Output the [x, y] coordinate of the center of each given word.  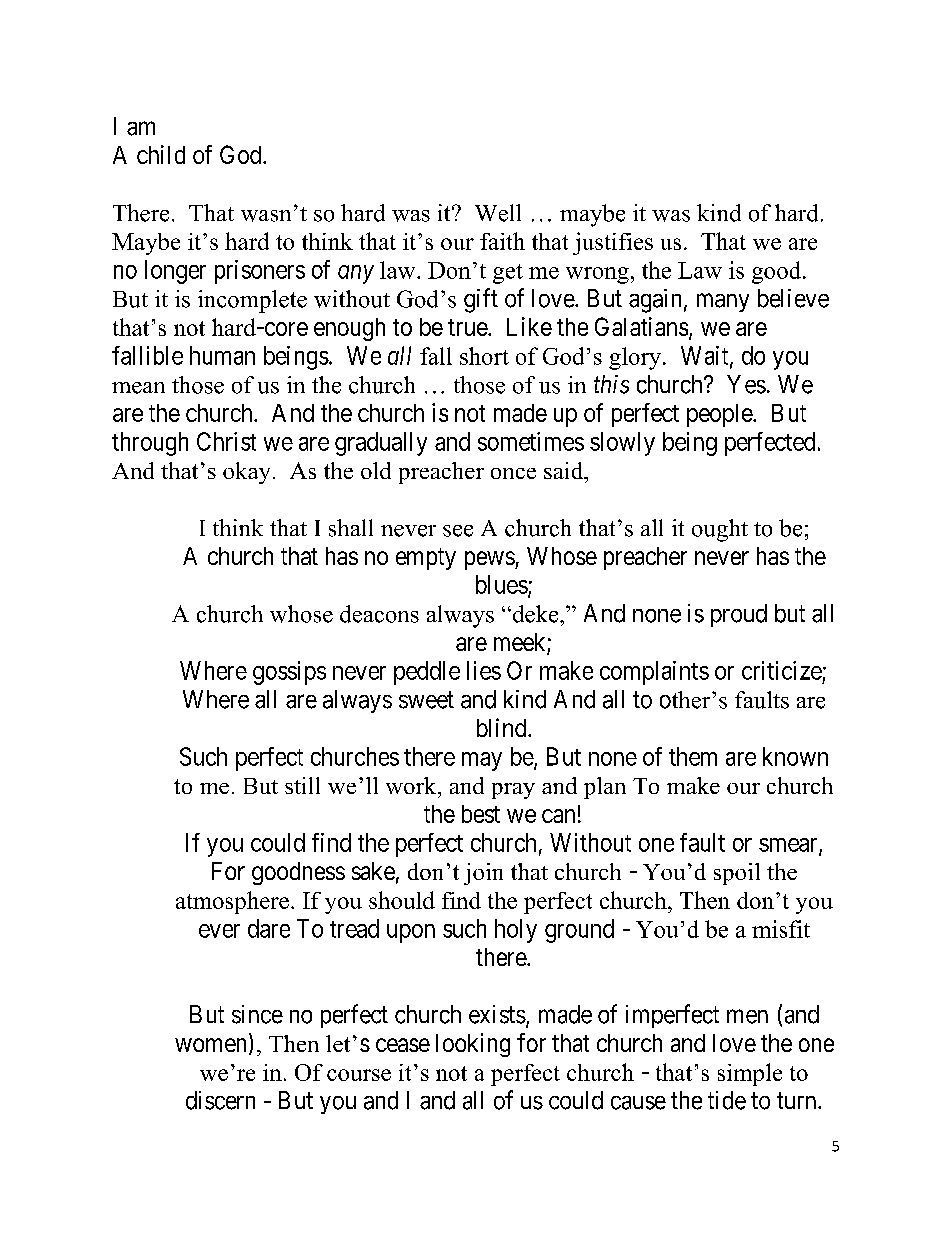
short [484, 356]
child [161, 154]
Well [498, 213]
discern [220, 1100]
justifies [613, 243]
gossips [289, 673]
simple [750, 1074]
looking [473, 1045]
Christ [226, 441]
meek [521, 643]
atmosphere [232, 902]
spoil [737, 874]
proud [739, 615]
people [720, 415]
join [483, 874]
